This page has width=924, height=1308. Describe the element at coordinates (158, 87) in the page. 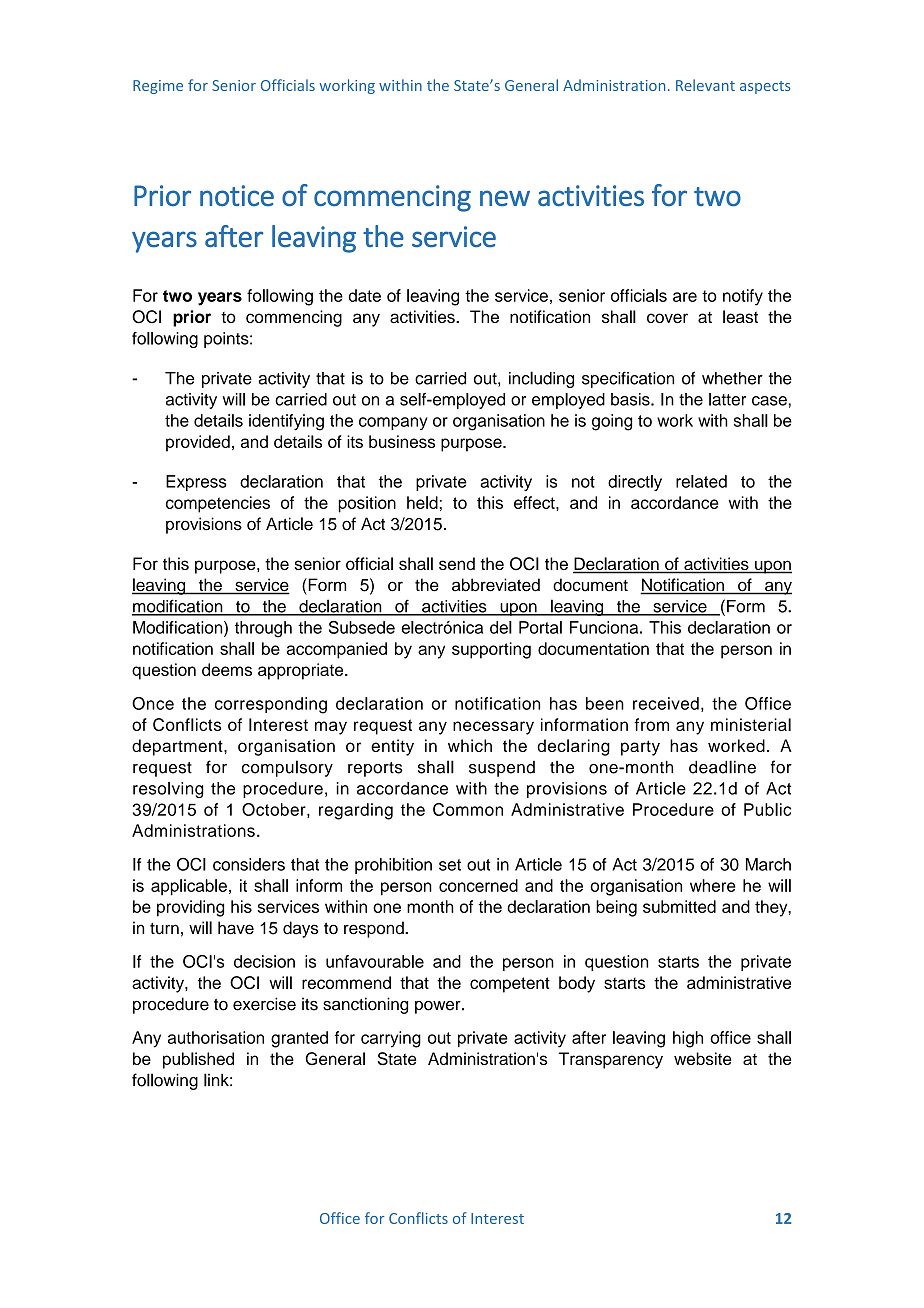

I see `Regime` at that location.
